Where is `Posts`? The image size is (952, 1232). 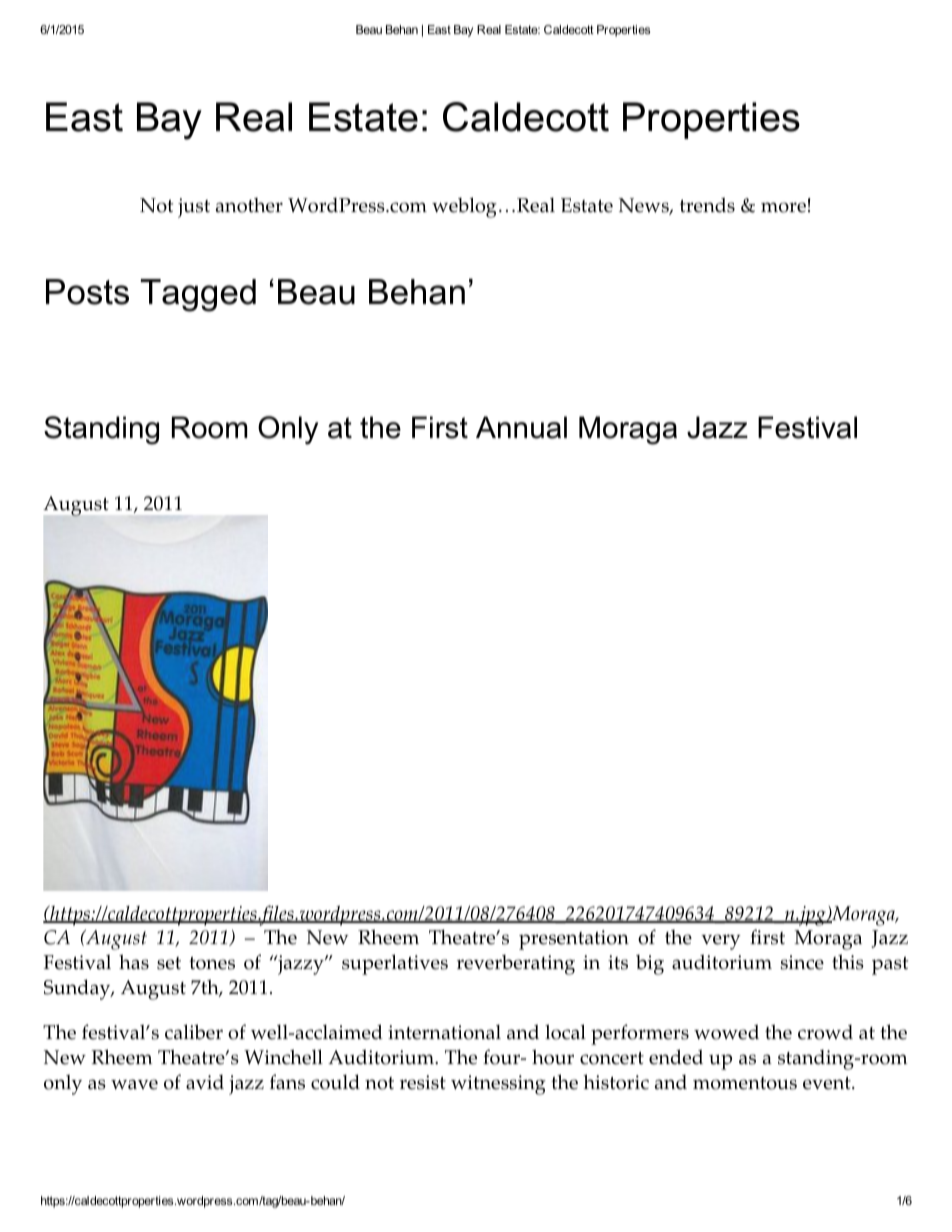
Posts is located at coordinates (87, 292).
